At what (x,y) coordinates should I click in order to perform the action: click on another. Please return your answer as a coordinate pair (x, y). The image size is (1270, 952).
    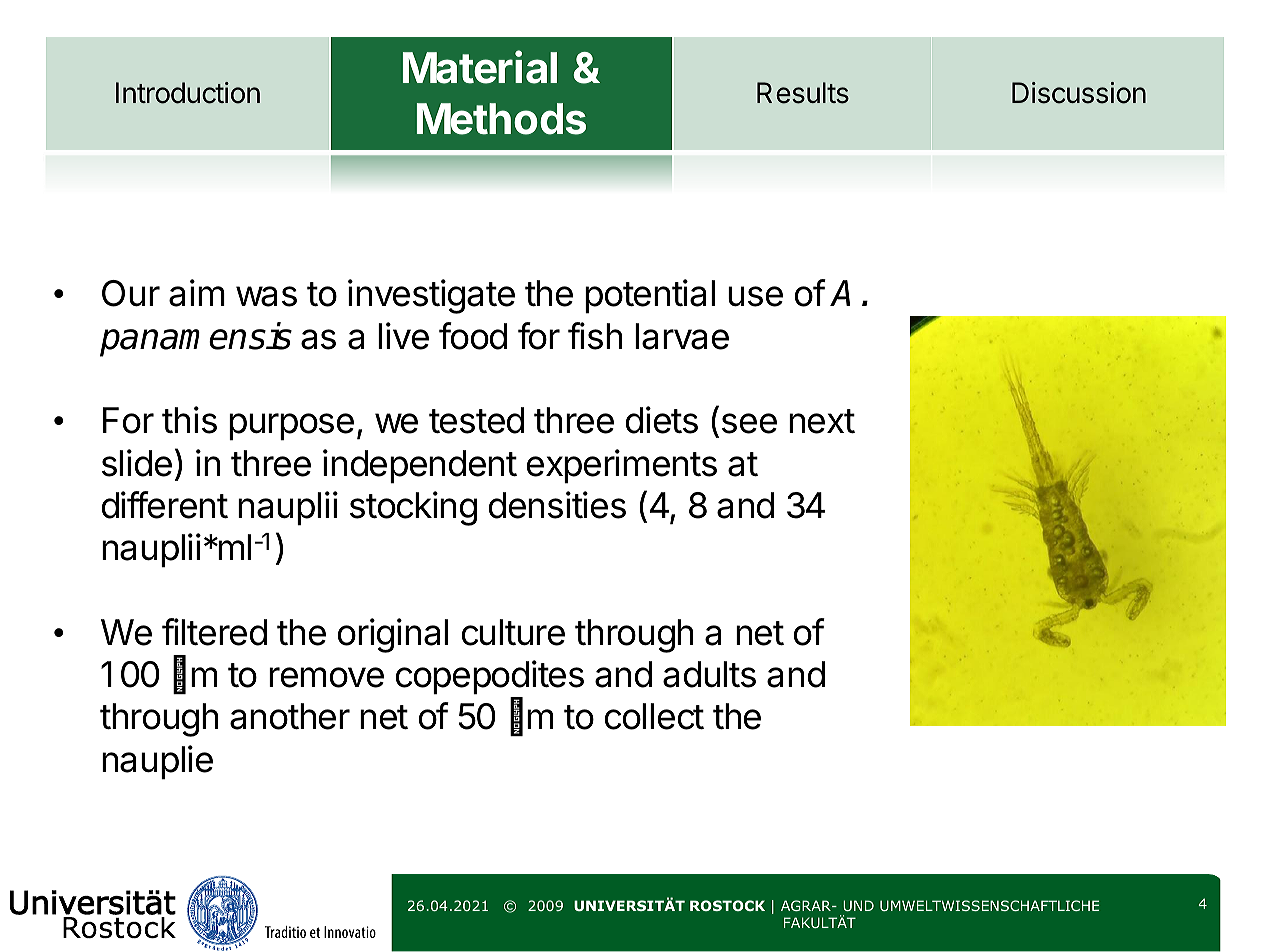
    Looking at the image, I should click on (290, 716).
